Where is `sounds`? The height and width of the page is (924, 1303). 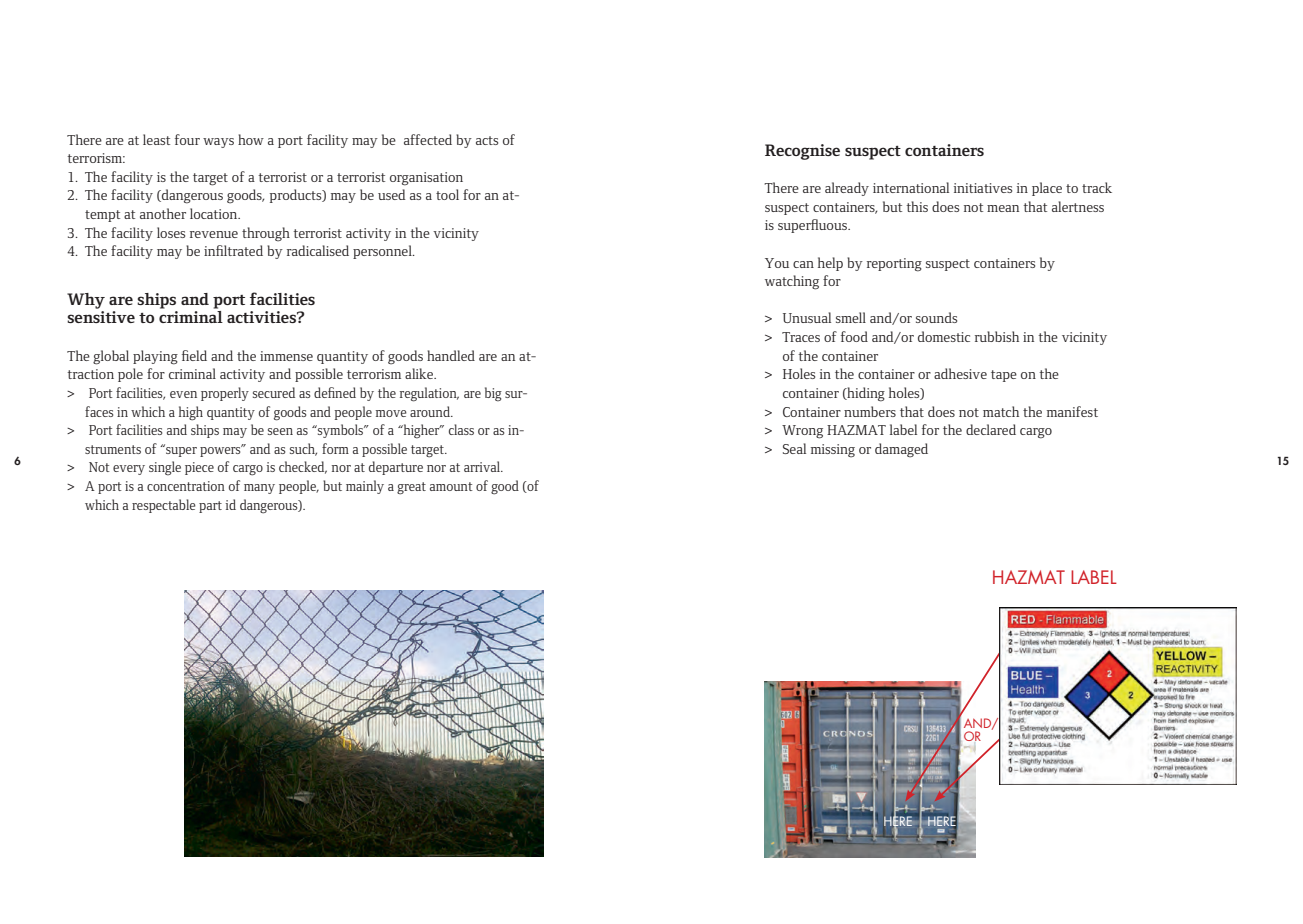 sounds is located at coordinates (936, 317).
